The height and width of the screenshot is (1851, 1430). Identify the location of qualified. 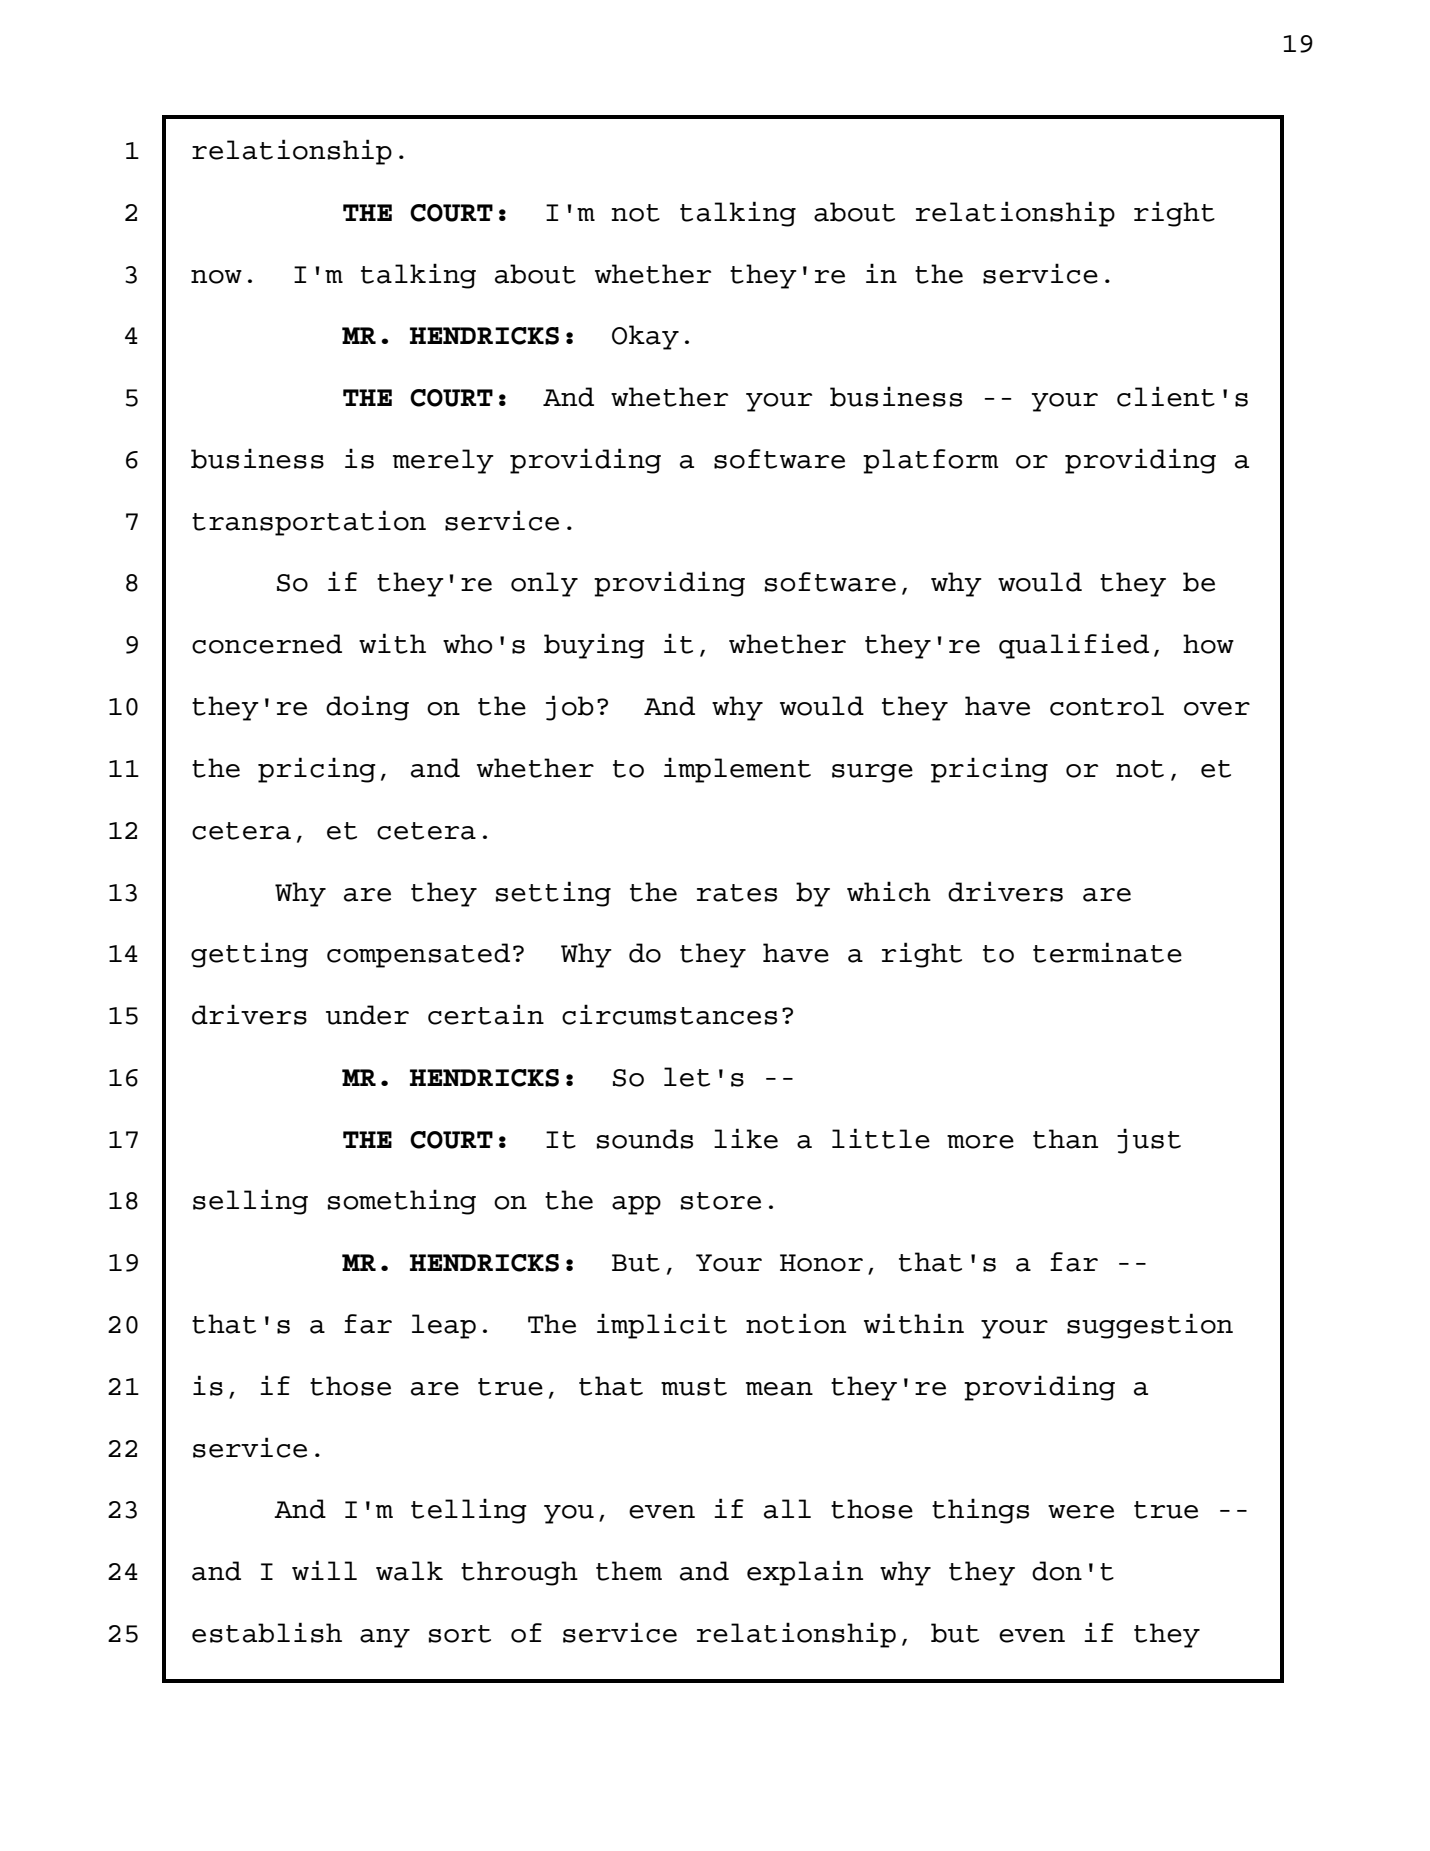
(1074, 646).
